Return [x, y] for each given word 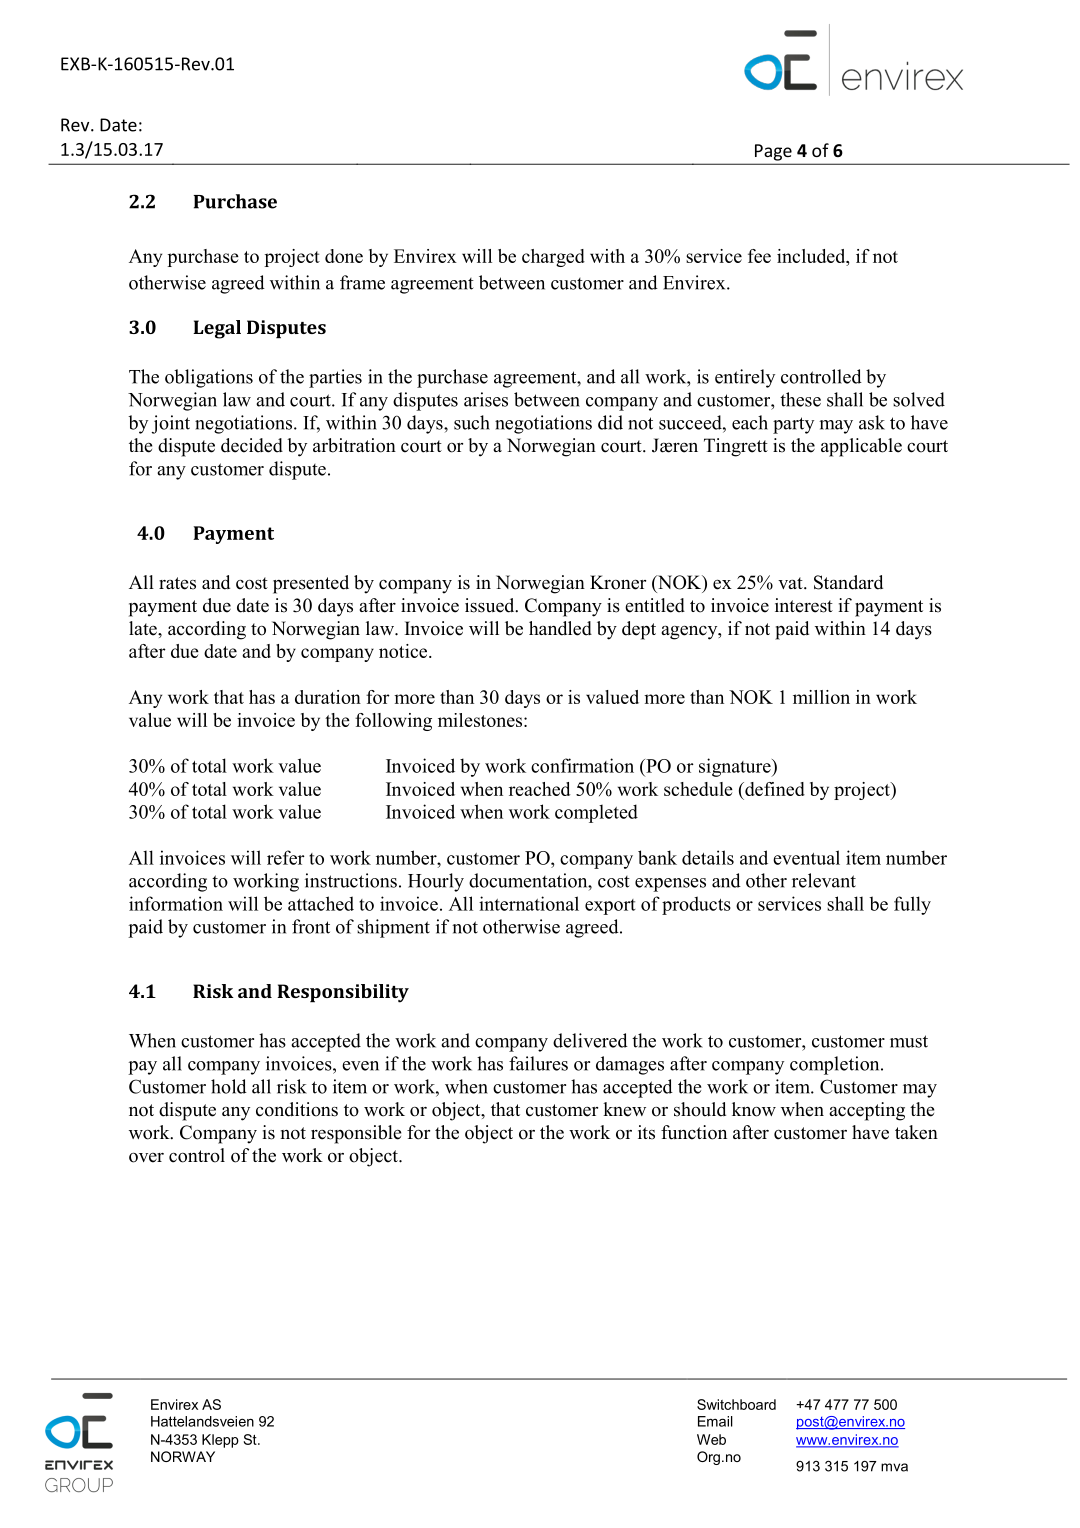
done [344, 256]
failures [538, 1063]
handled [560, 628]
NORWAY [183, 1456]
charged [553, 258]
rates [177, 583]
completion [836, 1065]
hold [229, 1086]
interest [804, 605]
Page [773, 152]
